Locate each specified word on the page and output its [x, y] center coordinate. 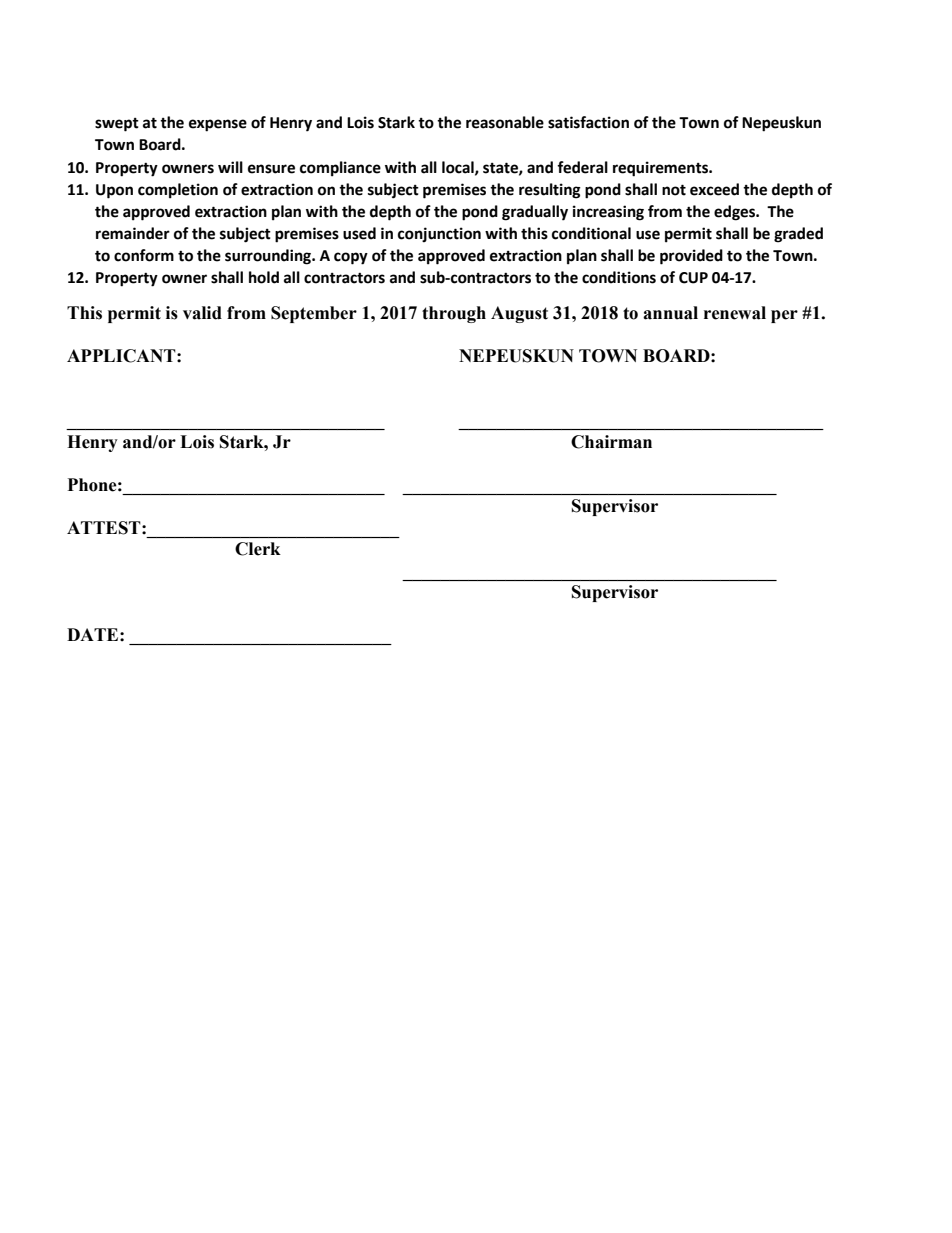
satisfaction [588, 122]
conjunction [439, 234]
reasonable [505, 122]
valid [202, 313]
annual [670, 313]
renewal [735, 313]
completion [178, 191]
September [314, 314]
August [519, 314]
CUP [693, 278]
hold [264, 277]
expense [218, 125]
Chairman [611, 442]
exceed [714, 189]
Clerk [258, 549]
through [454, 314]
